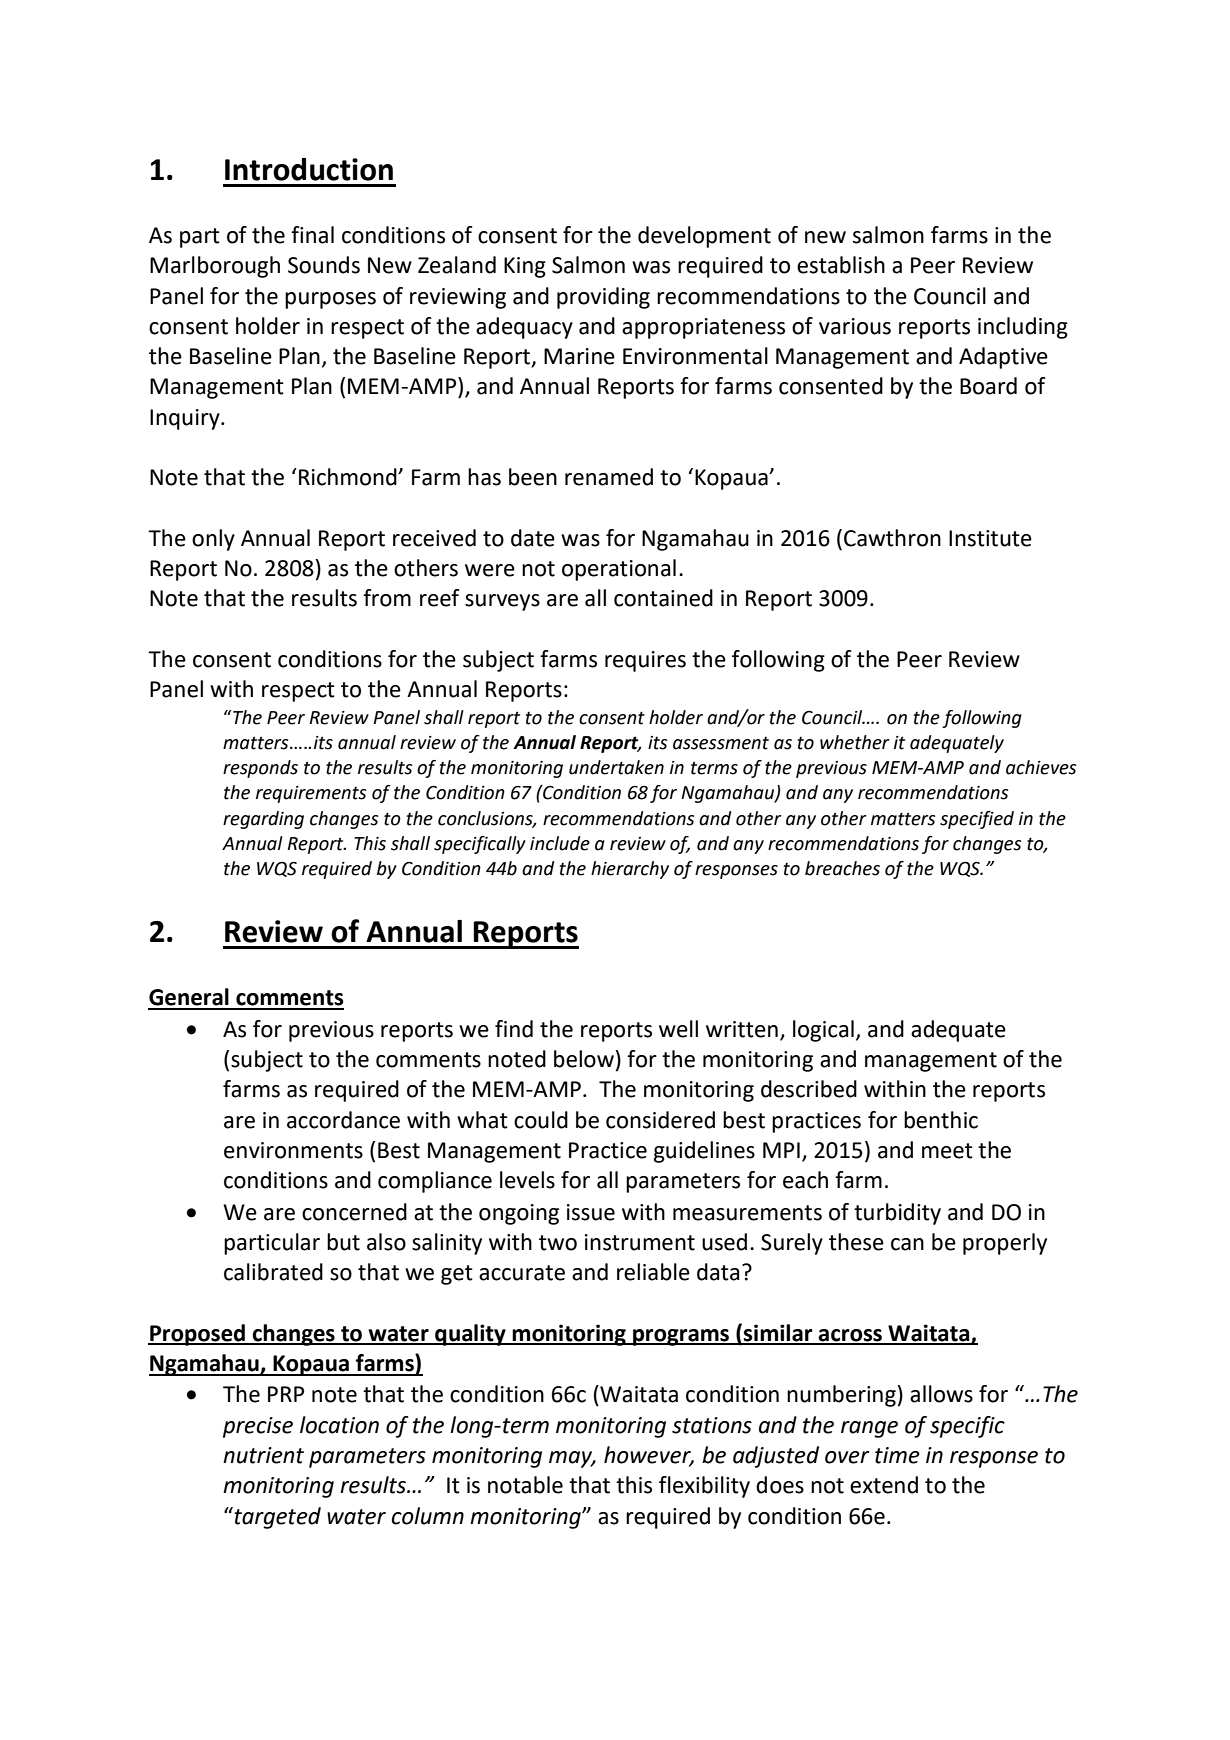 This document has height=1740, width=1230. I want to click on final, so click(312, 235).
